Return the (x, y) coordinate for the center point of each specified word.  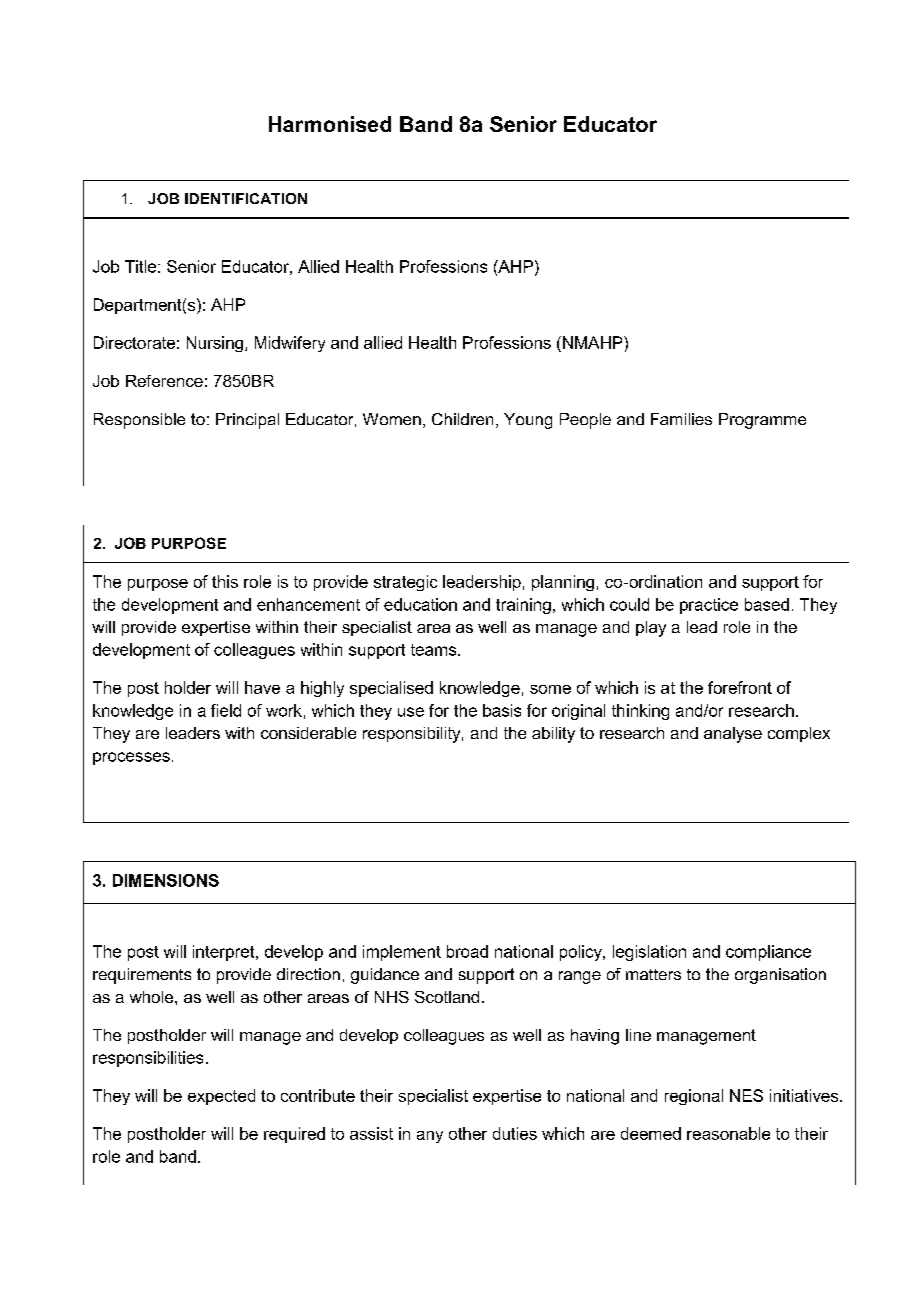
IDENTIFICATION (246, 198)
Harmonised (330, 124)
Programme (762, 421)
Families (681, 419)
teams (435, 650)
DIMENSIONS (166, 880)
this (225, 581)
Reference (164, 381)
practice (709, 606)
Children (462, 419)
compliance (768, 953)
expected (221, 1097)
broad (467, 951)
